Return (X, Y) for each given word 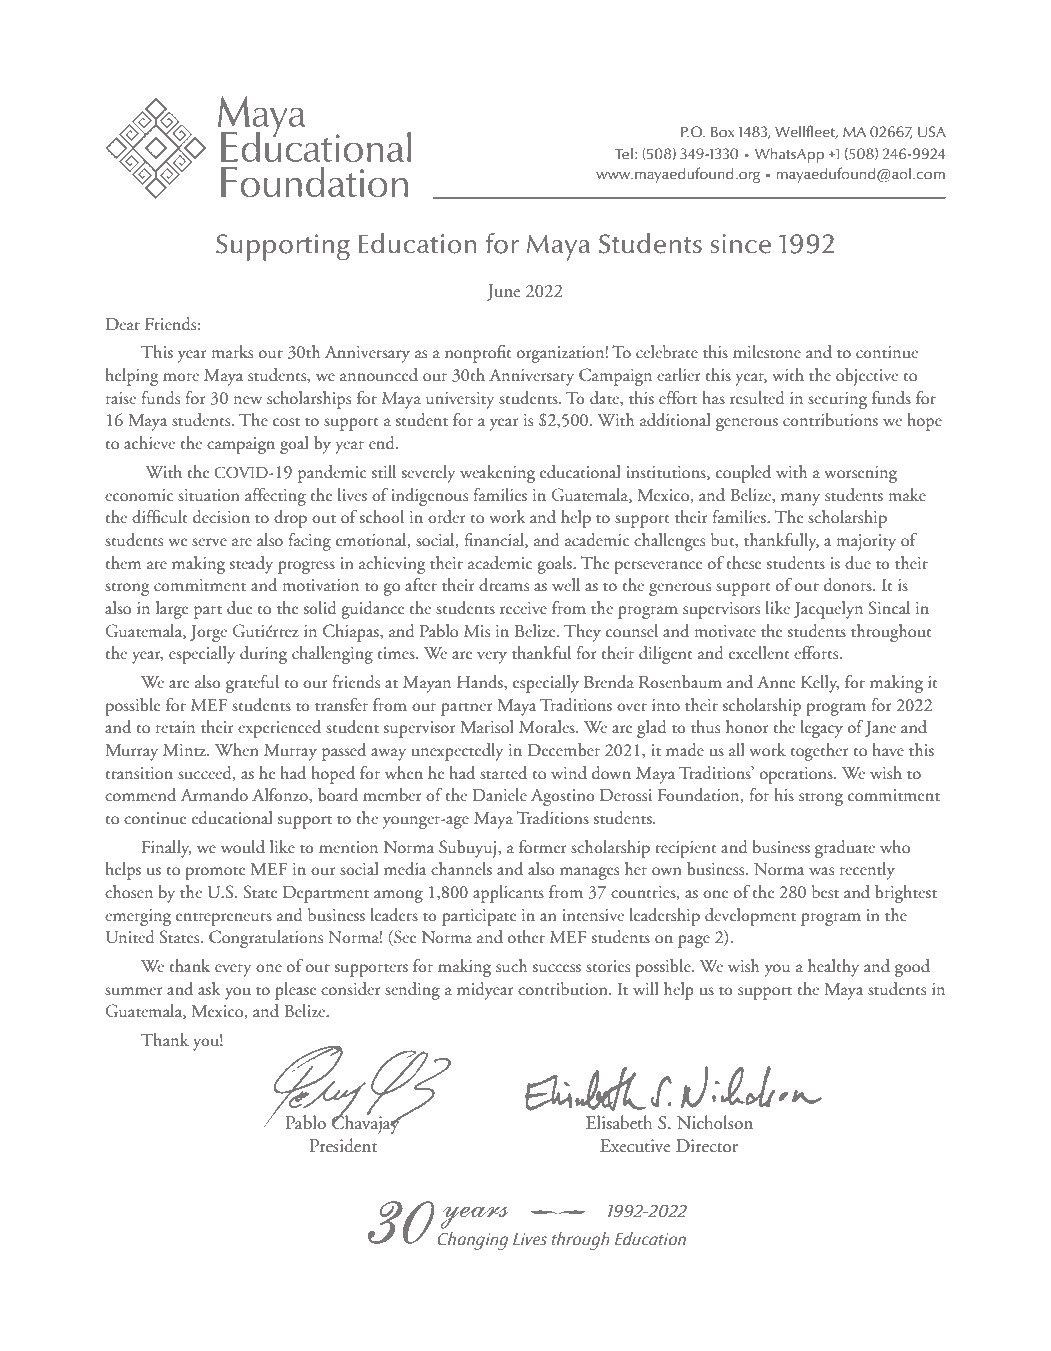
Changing (473, 1241)
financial (495, 540)
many (800, 499)
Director (707, 1145)
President (343, 1145)
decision (221, 517)
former (543, 846)
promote (215, 873)
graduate (845, 849)
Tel (624, 153)
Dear (123, 324)
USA (932, 132)
